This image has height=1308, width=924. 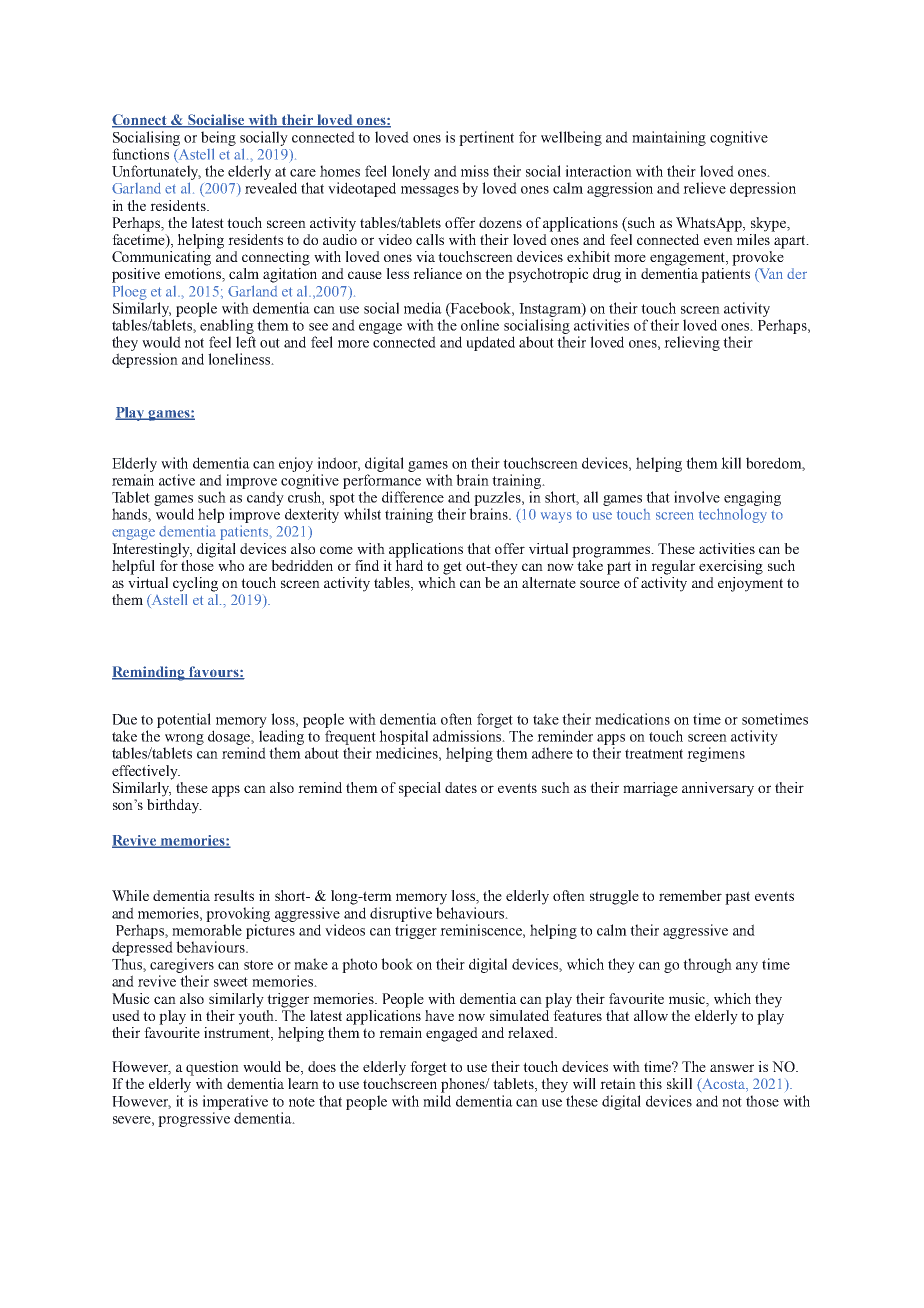 What do you see at coordinates (156, 172) in the image?
I see `Unfortunately` at bounding box center [156, 172].
